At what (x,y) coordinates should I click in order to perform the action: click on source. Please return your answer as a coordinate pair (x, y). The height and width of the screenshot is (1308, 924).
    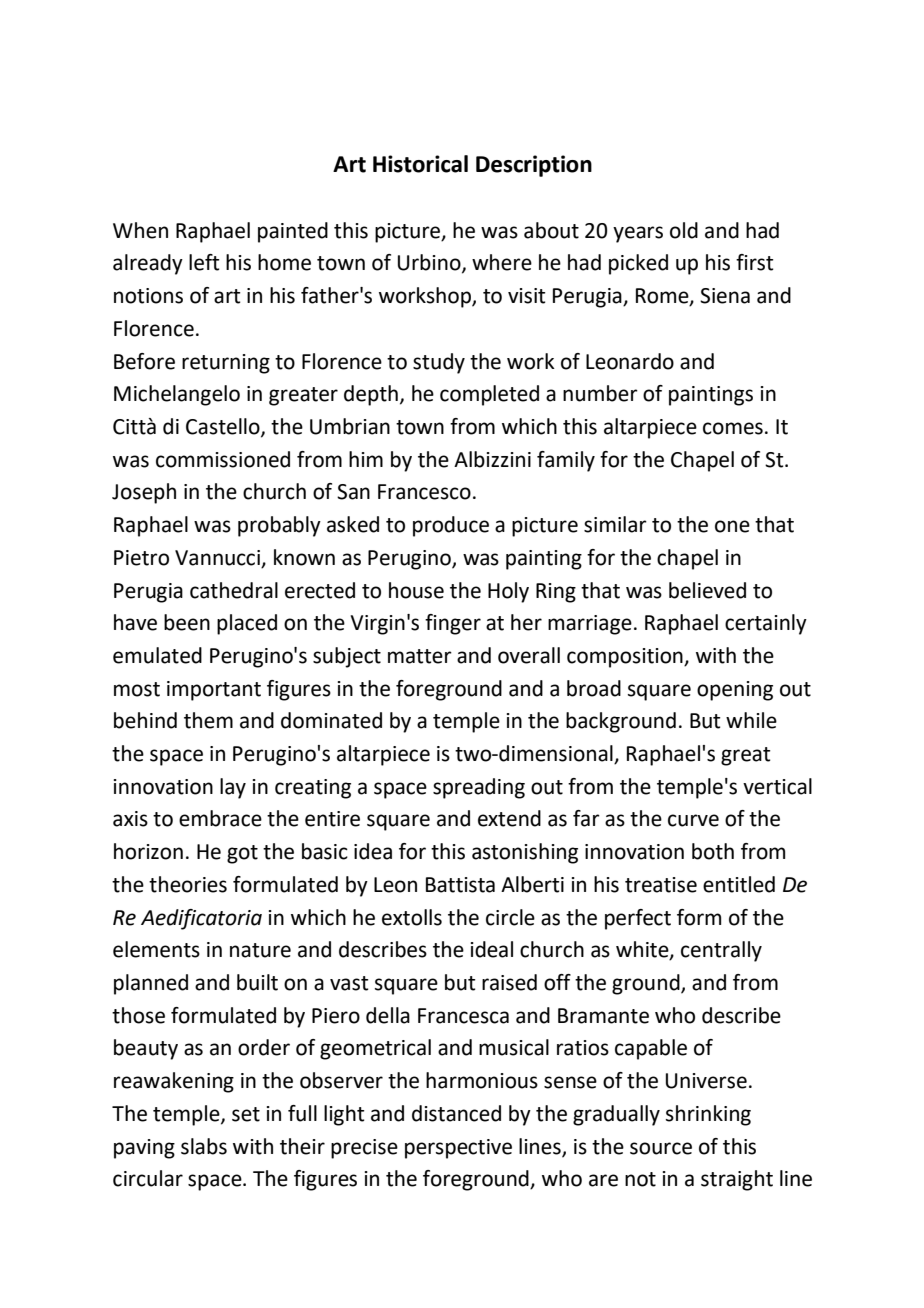
    Looking at the image, I should click on (661, 1148).
